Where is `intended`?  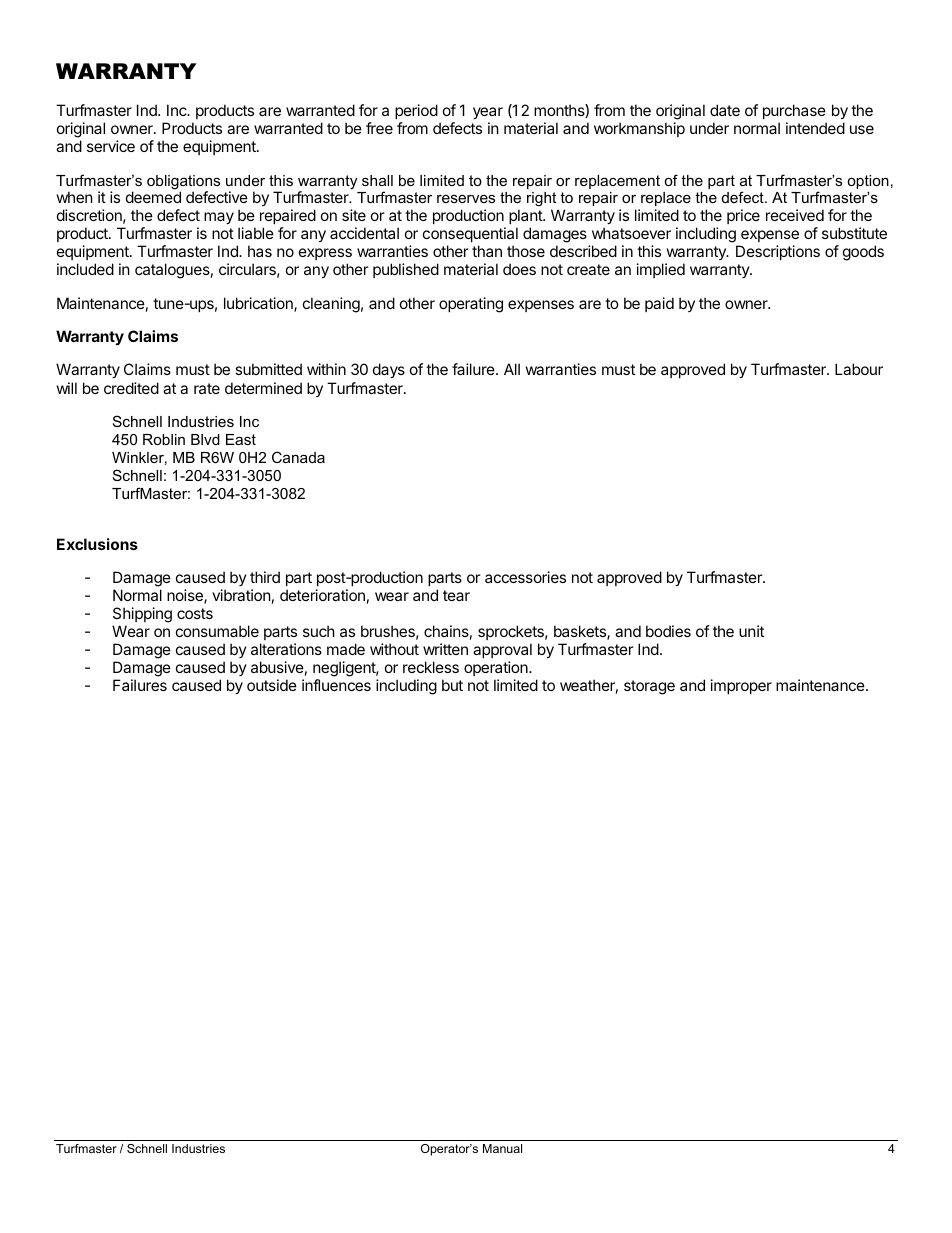 intended is located at coordinates (815, 128).
